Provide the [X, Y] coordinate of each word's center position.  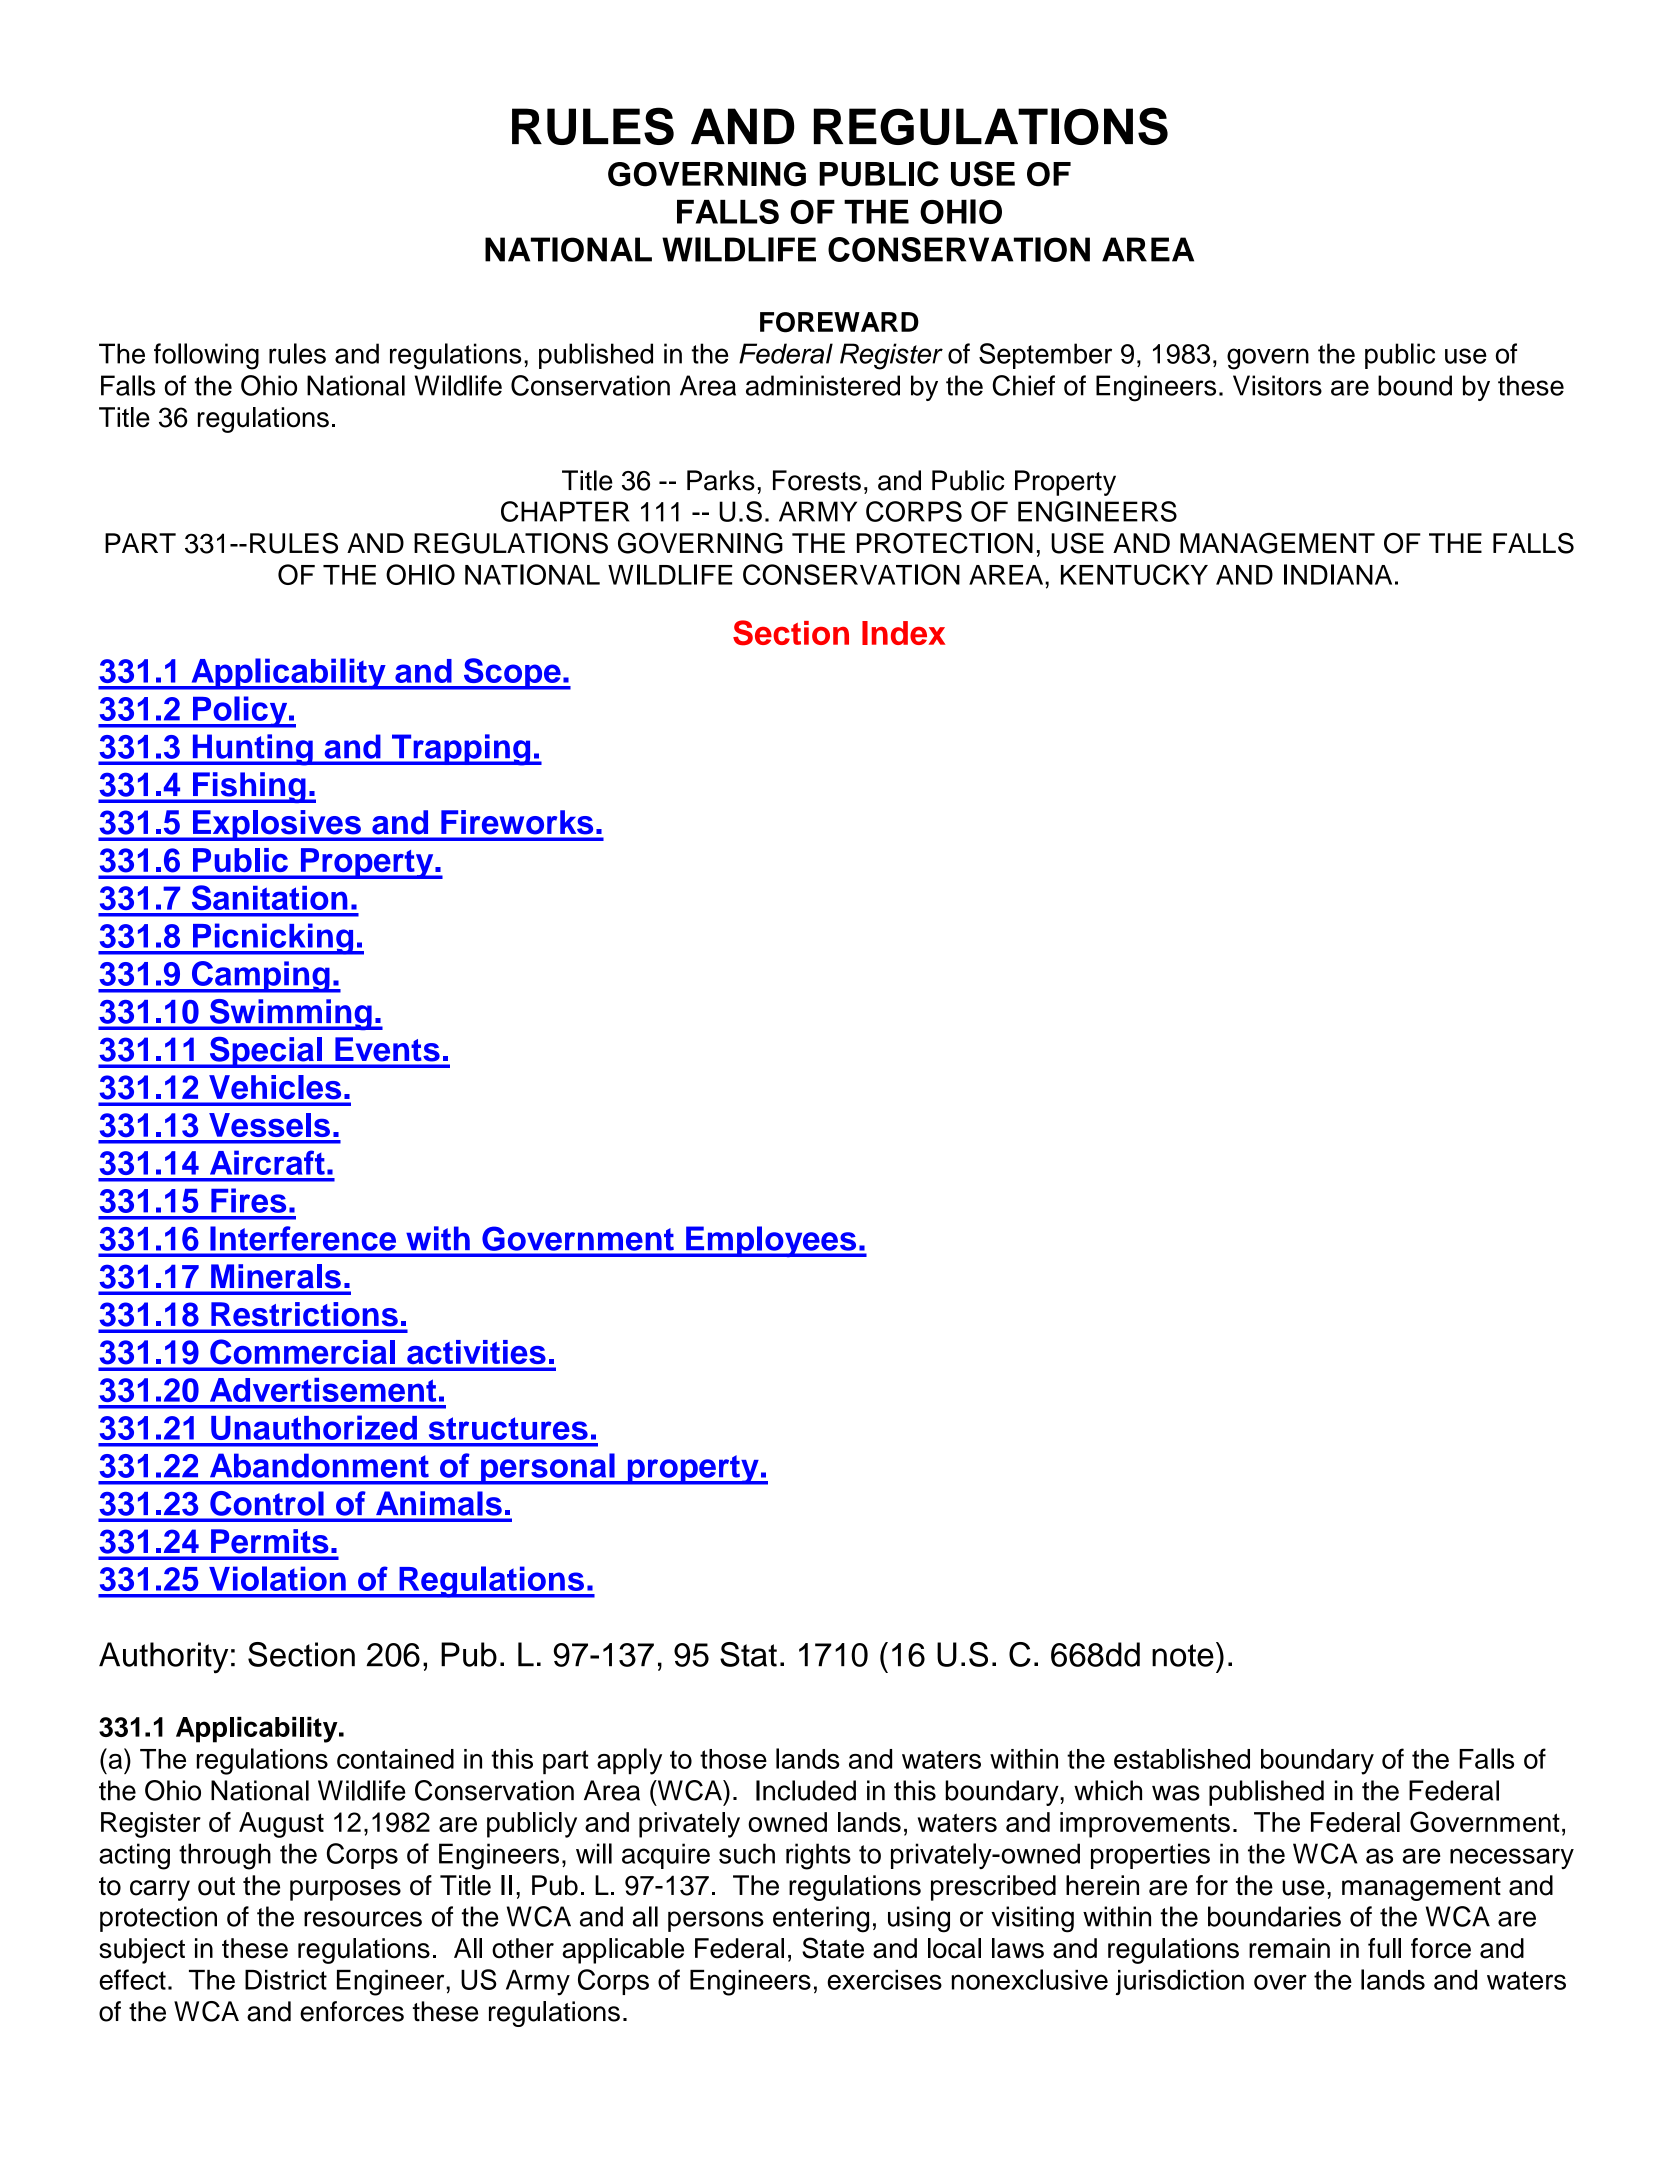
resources [363, 1919]
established [1182, 1758]
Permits [269, 1541]
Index [903, 633]
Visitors [1277, 385]
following [206, 356]
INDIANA [1338, 574]
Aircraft [267, 1162]
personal [548, 1469]
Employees [771, 1241]
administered [823, 385]
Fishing [249, 787]
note [1183, 1655]
